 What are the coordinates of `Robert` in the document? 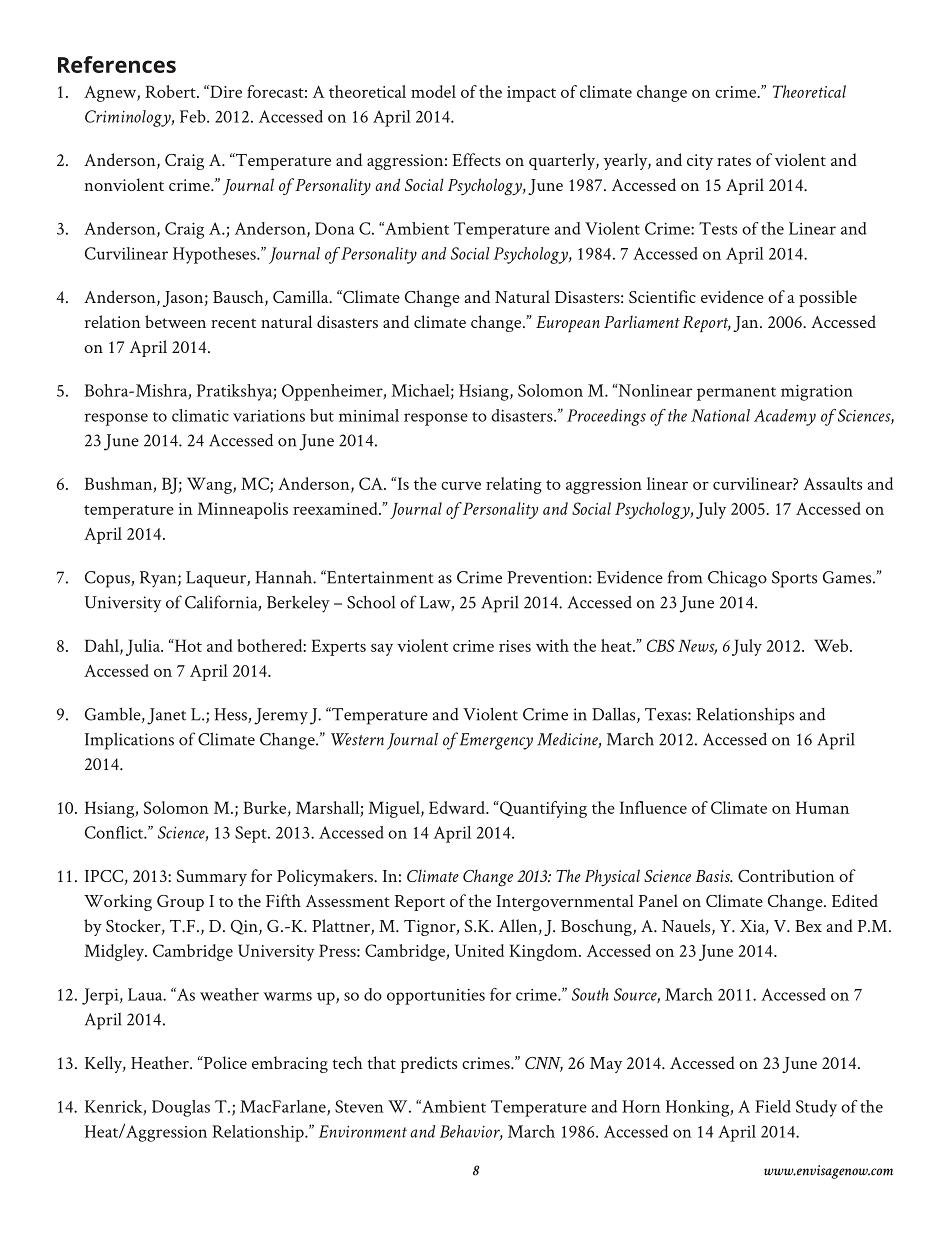 It's located at (171, 91).
